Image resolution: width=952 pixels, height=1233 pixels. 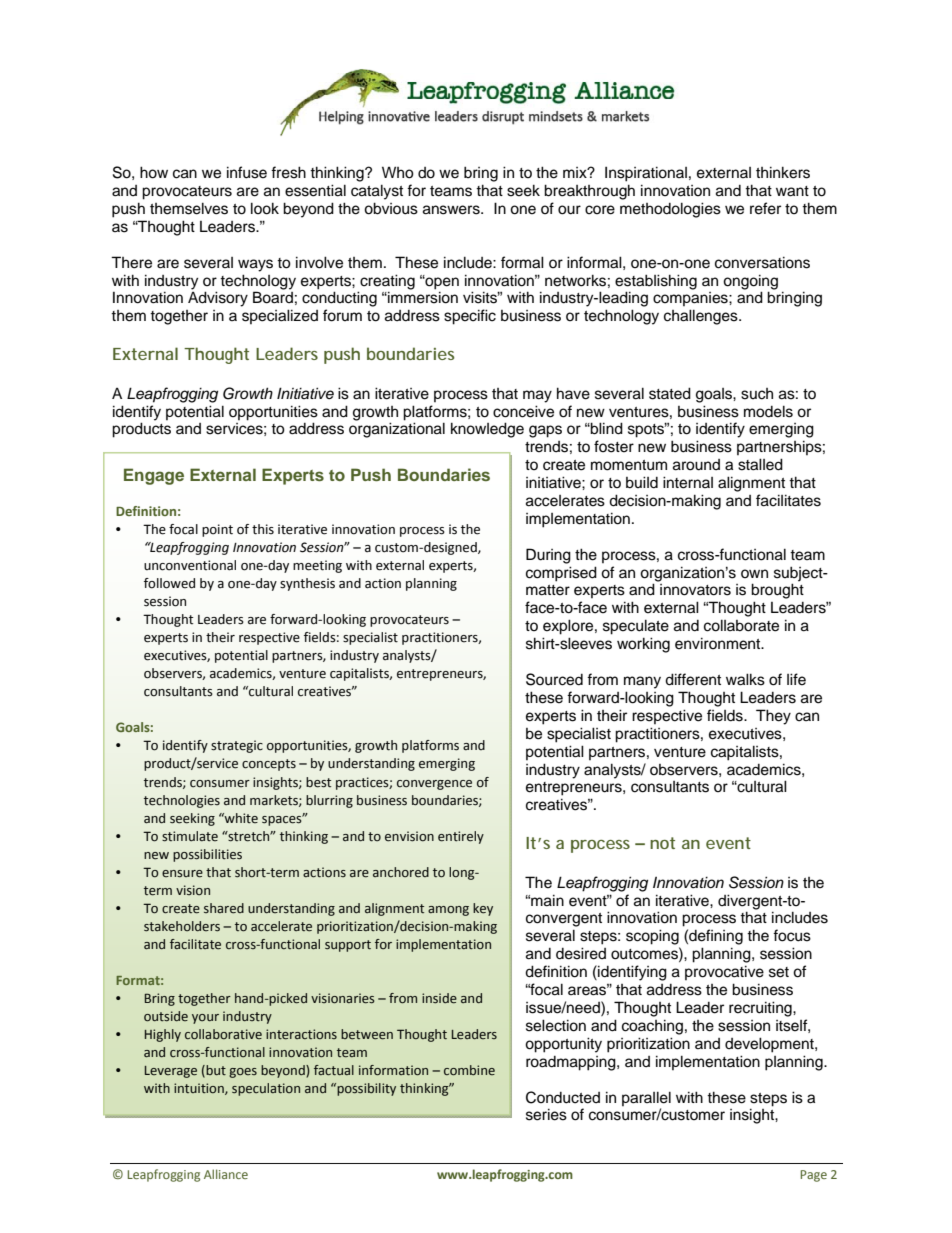 I want to click on series, so click(x=546, y=1114).
